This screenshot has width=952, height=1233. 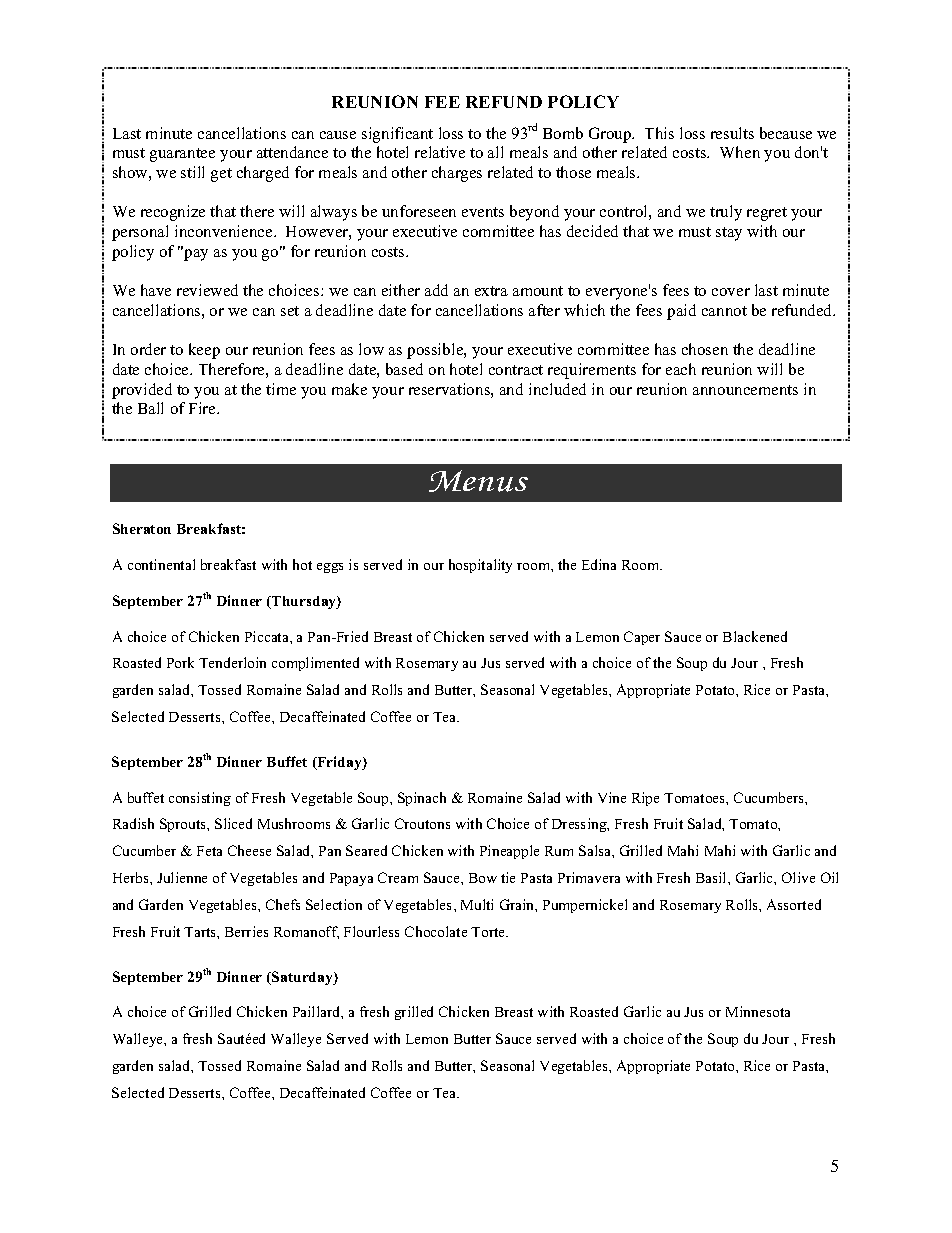 What do you see at coordinates (161, 564) in the screenshot?
I see `continental` at bounding box center [161, 564].
